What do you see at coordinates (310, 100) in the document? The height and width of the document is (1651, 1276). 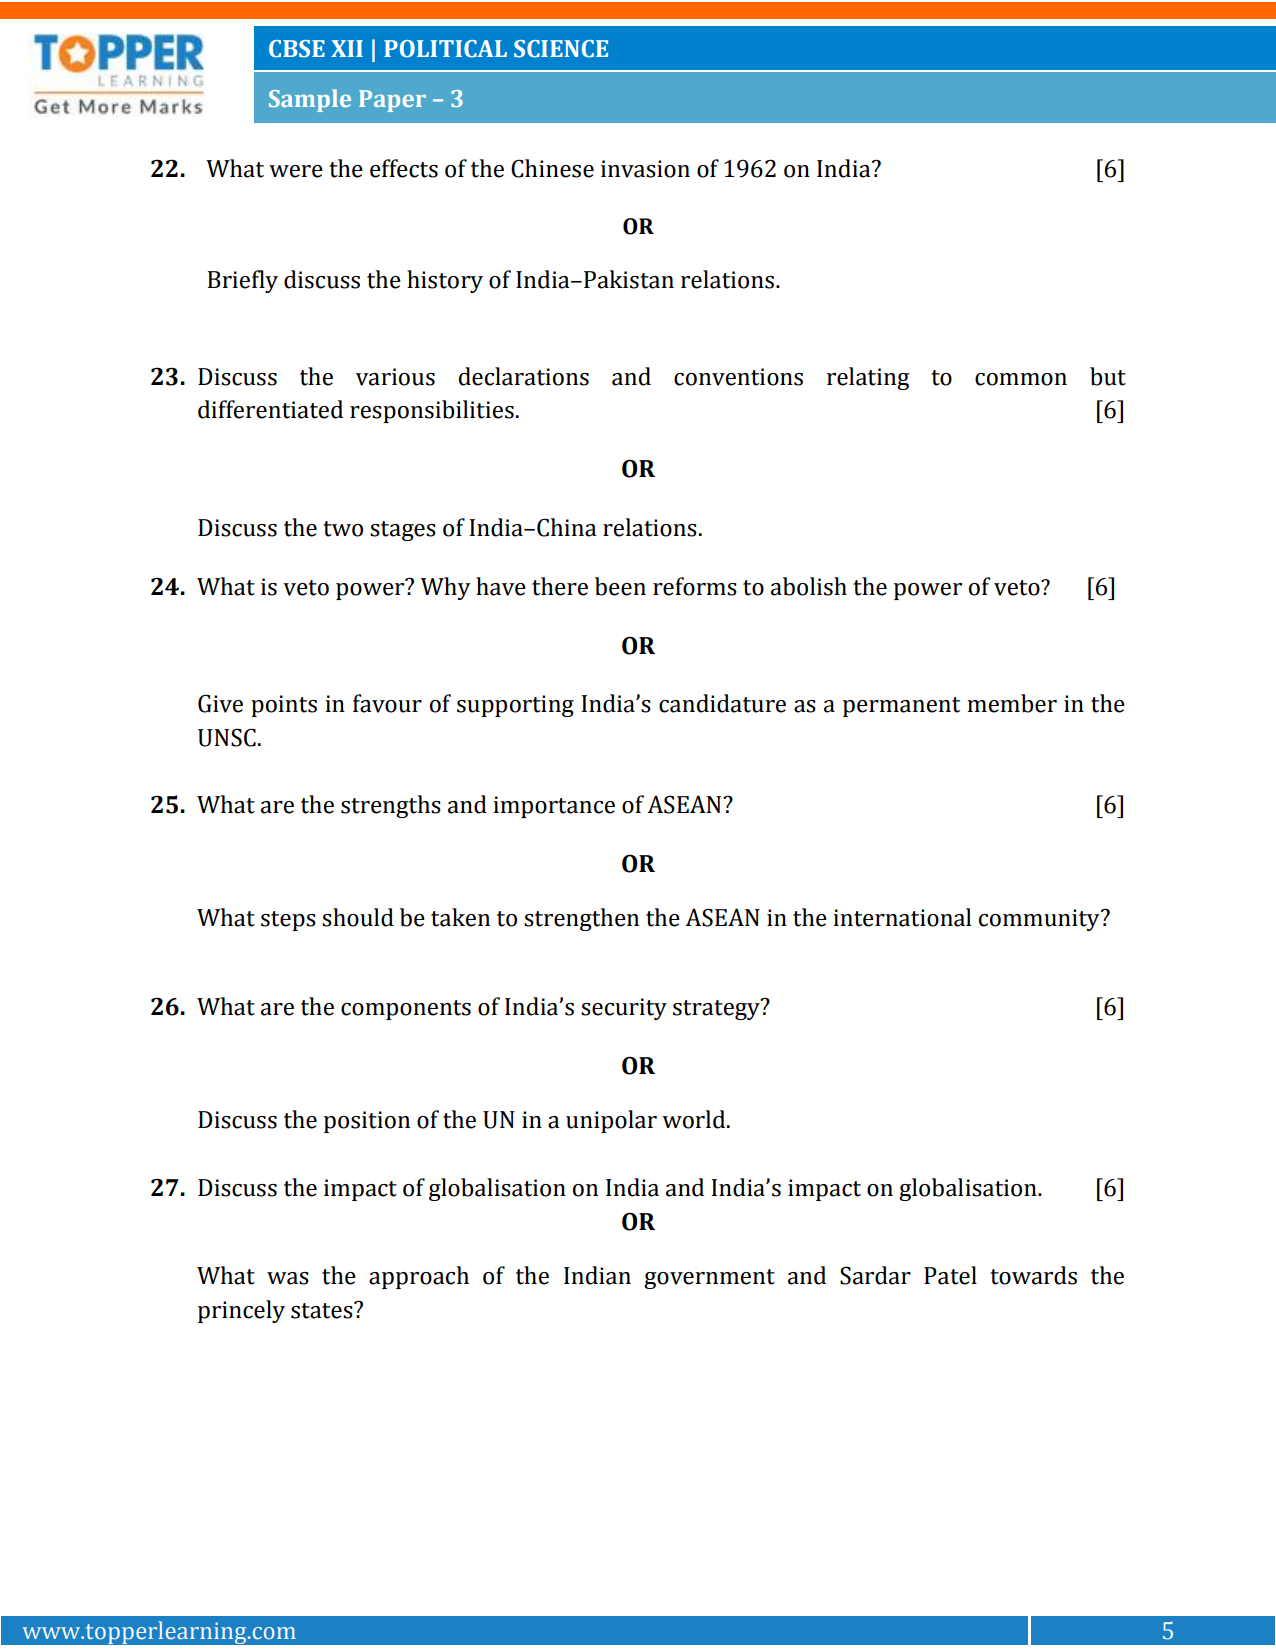 I see `Sample` at bounding box center [310, 100].
